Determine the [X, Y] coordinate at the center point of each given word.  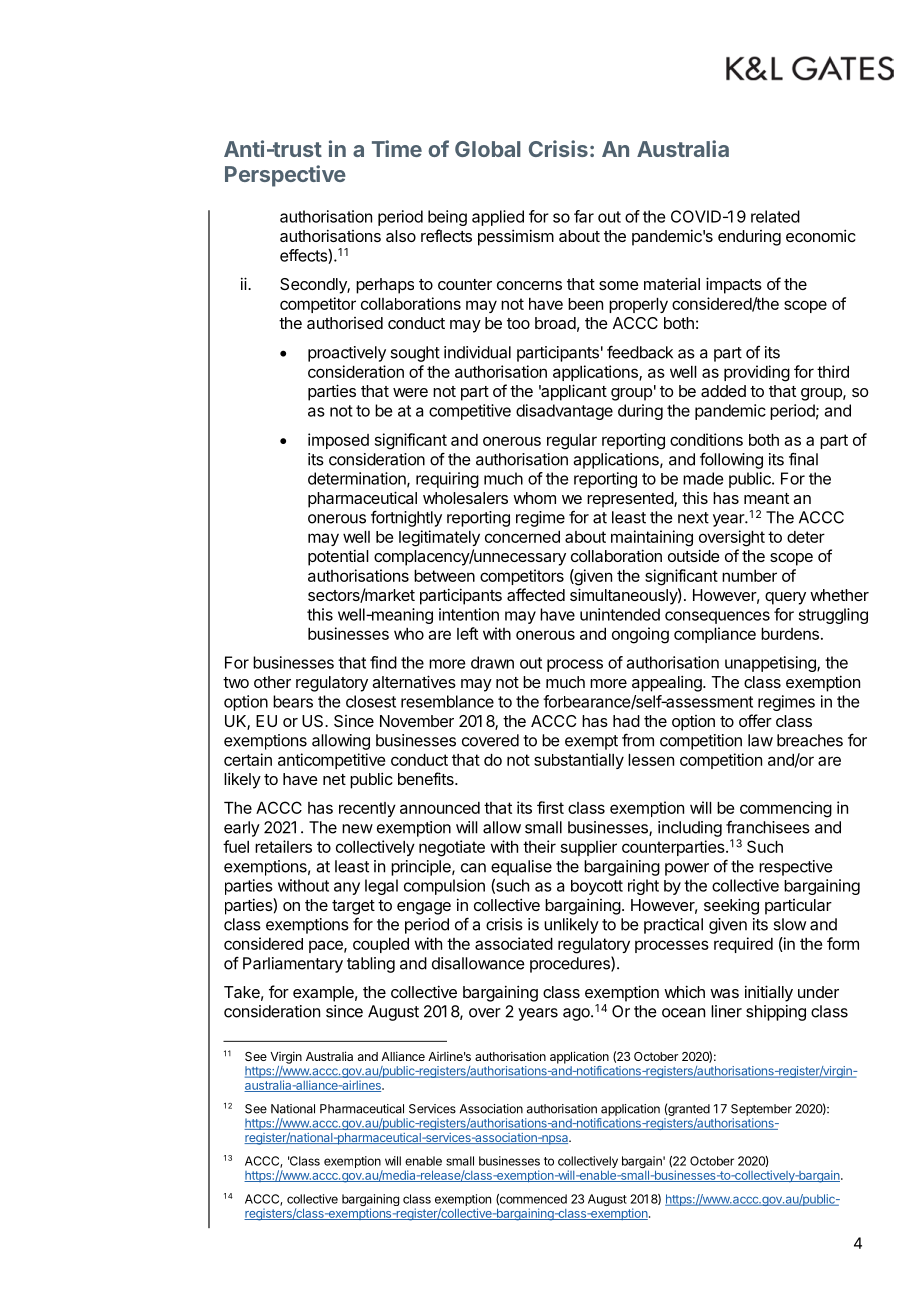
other [272, 682]
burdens [790, 634]
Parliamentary [293, 965]
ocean [683, 1013]
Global [488, 149]
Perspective [285, 176]
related [775, 216]
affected [536, 594]
